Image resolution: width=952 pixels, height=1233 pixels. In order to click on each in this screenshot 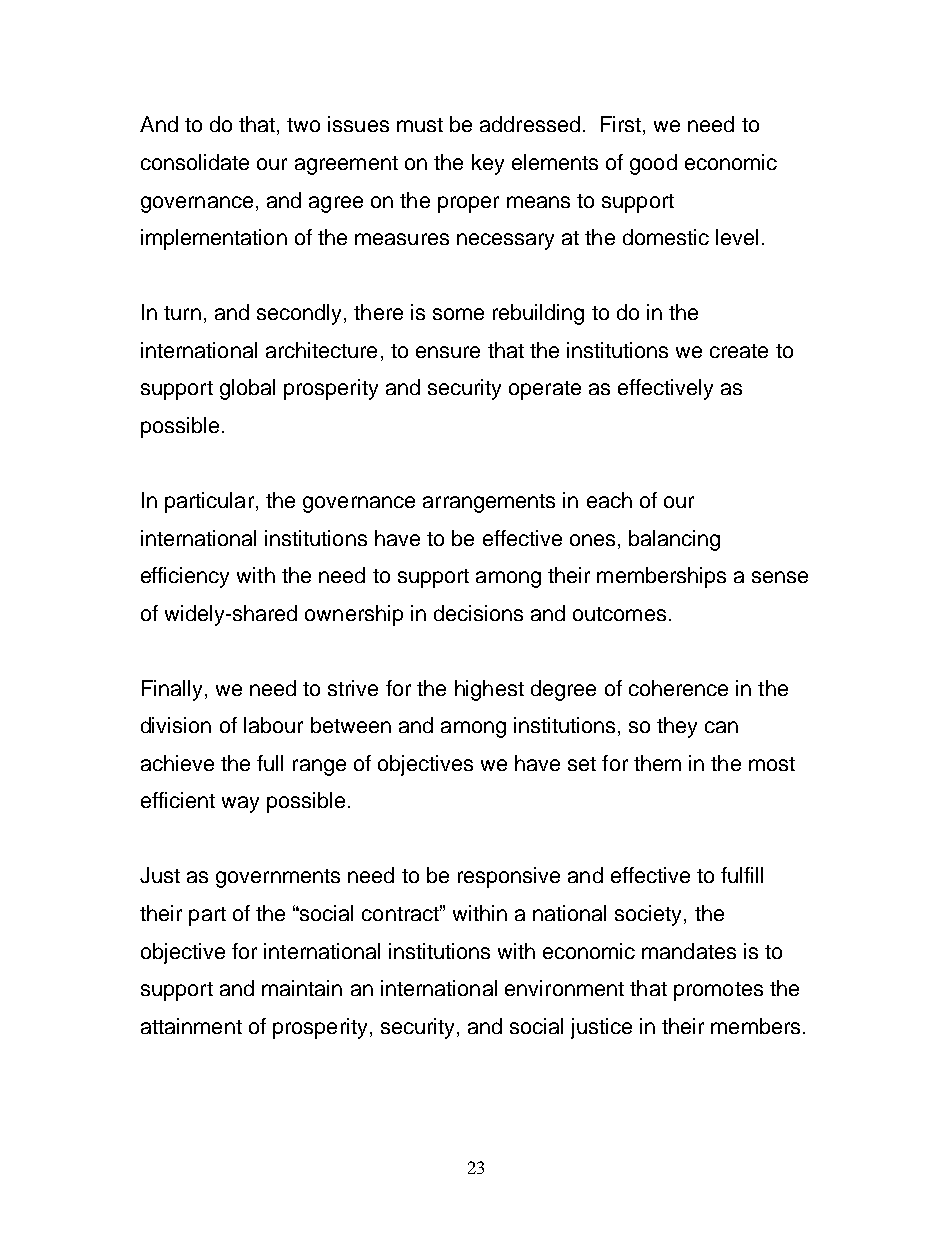, I will do `click(609, 500)`.
